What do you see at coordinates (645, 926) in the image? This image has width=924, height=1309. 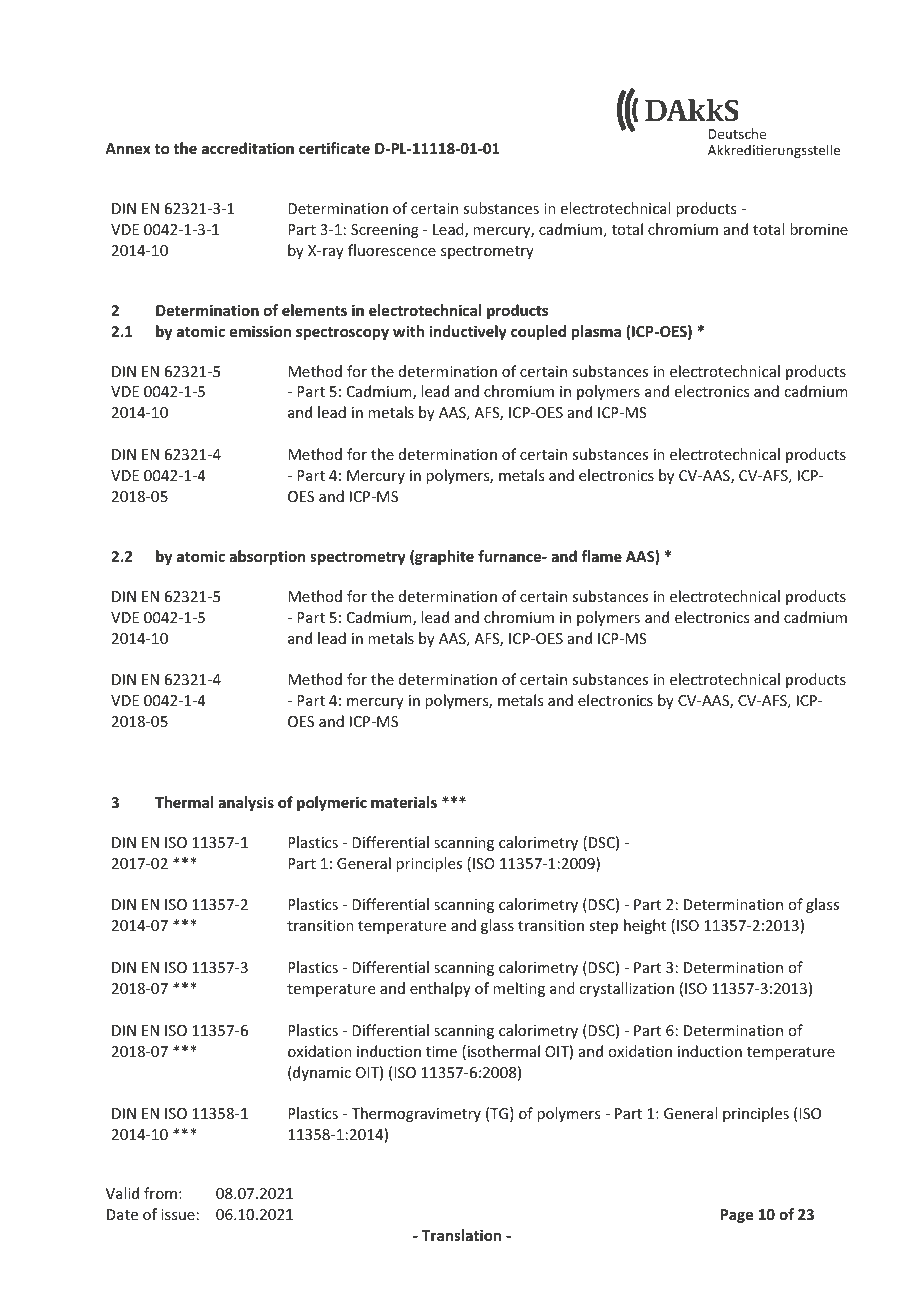 I see `height` at bounding box center [645, 926].
